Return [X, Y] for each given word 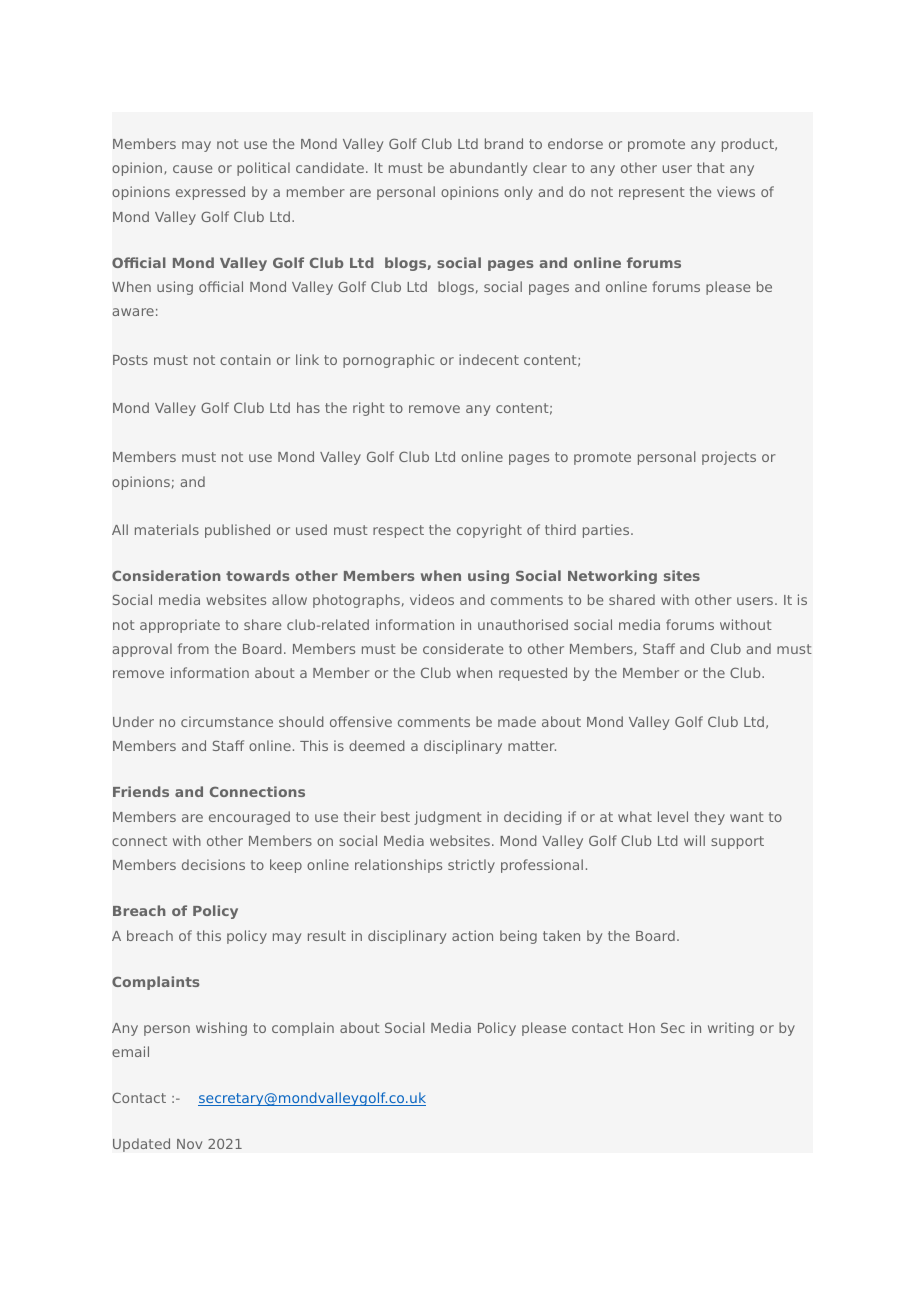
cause [192, 169]
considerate [463, 648]
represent [652, 193]
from [193, 648]
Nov [189, 1144]
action [472, 935]
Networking [612, 577]
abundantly [488, 169]
